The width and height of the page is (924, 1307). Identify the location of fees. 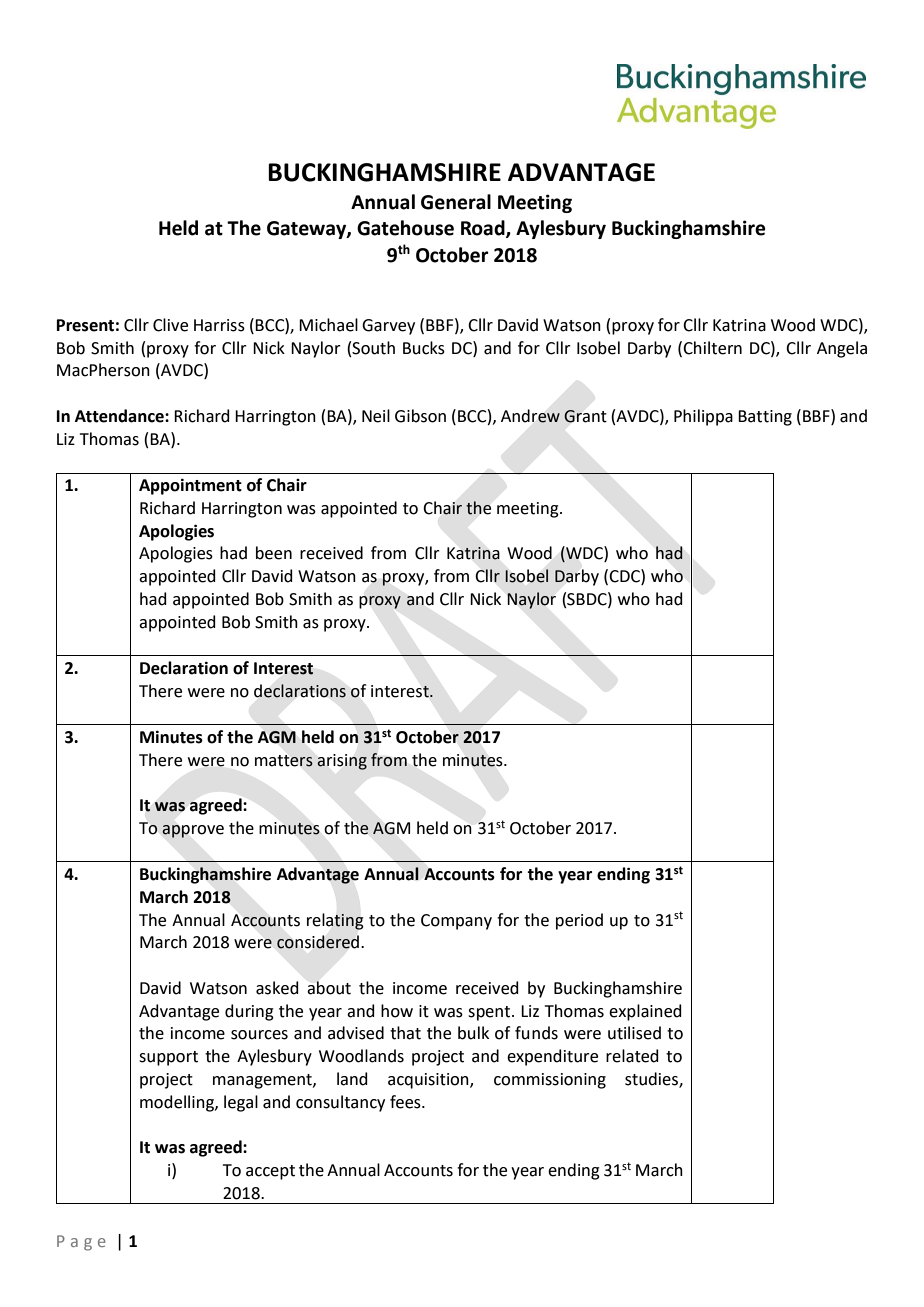
(406, 1102).
